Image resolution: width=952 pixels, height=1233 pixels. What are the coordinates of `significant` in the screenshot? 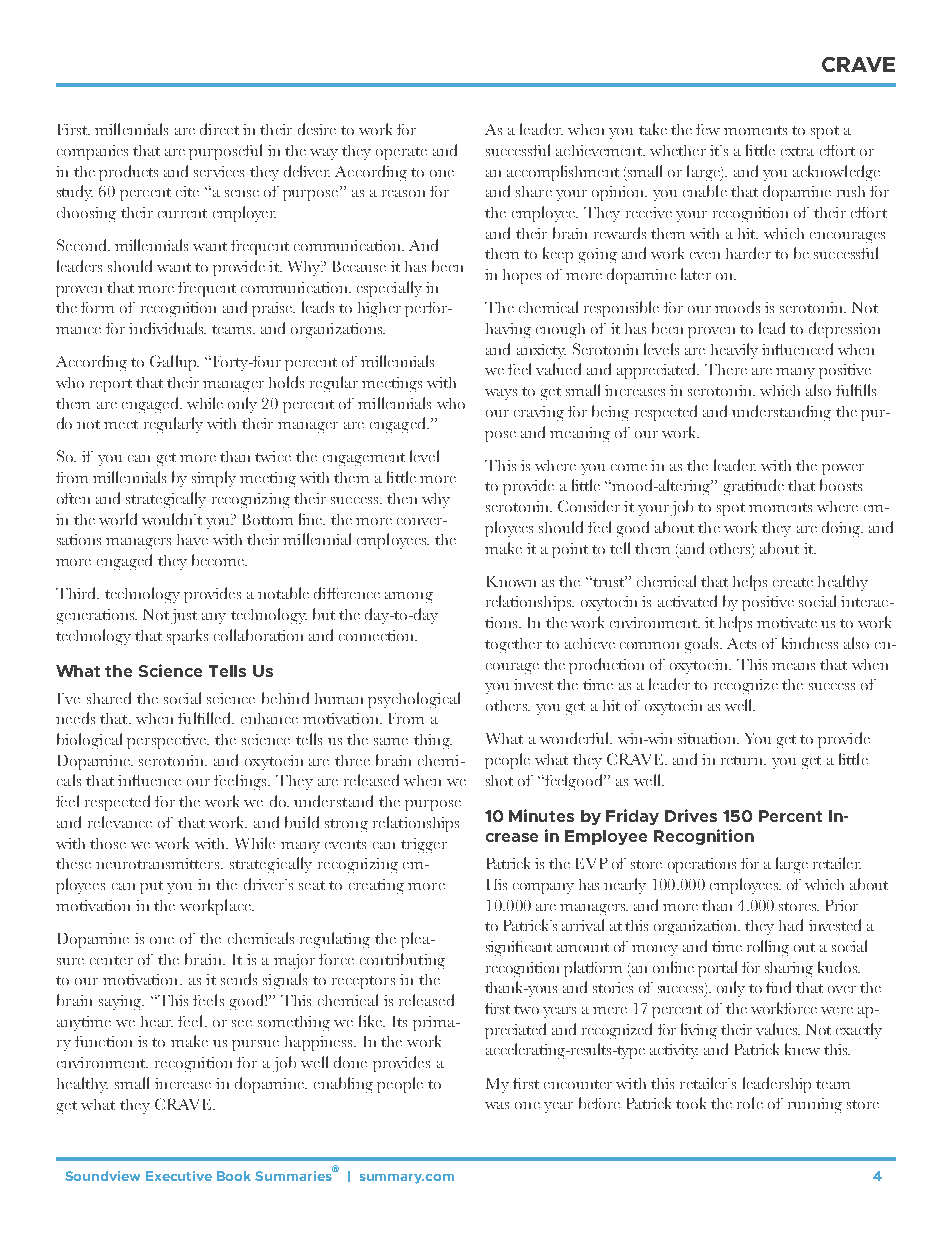 It's located at (519, 948).
